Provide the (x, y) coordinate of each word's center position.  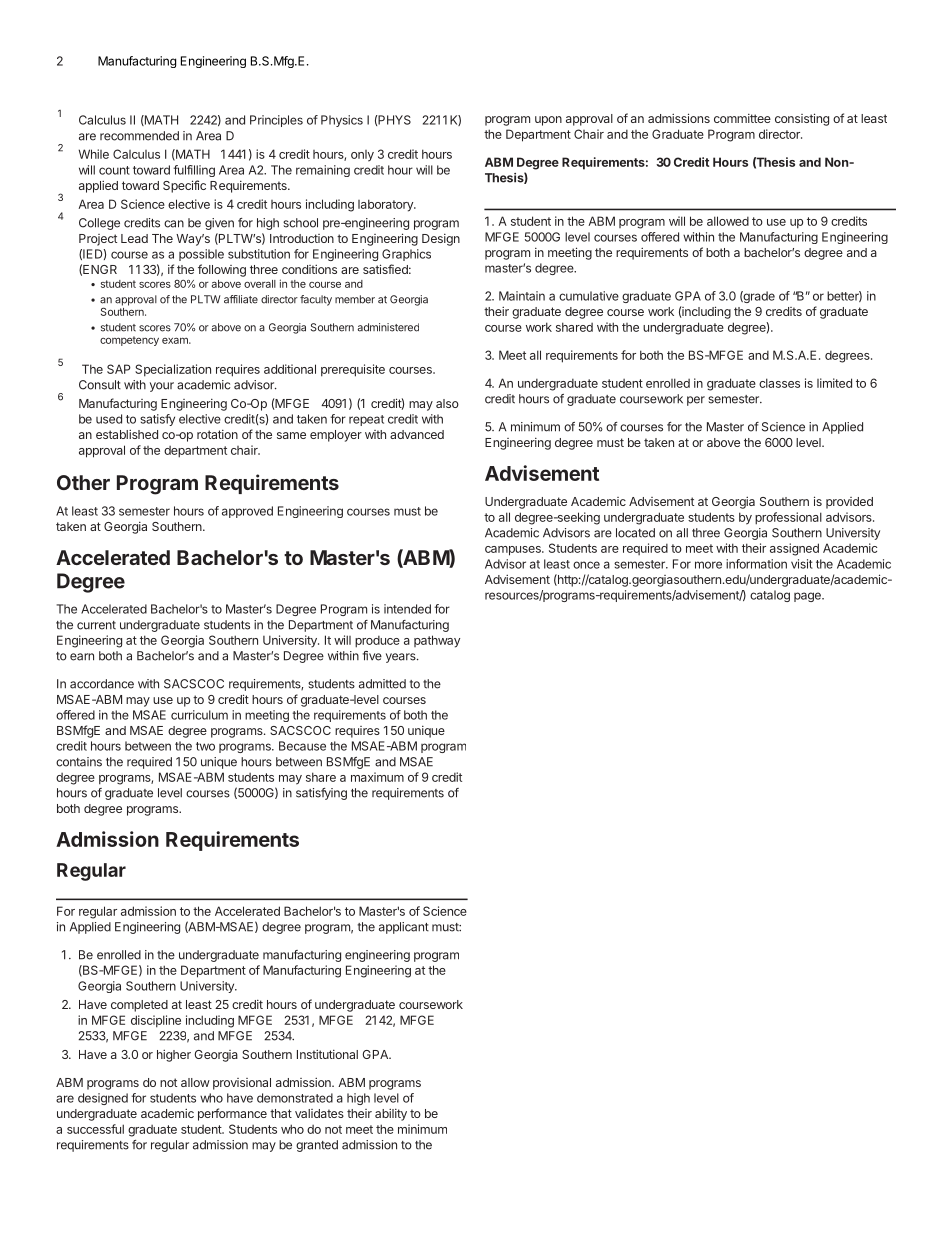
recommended (139, 136)
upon (548, 121)
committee (742, 118)
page (808, 597)
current (96, 625)
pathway (437, 641)
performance (232, 1114)
